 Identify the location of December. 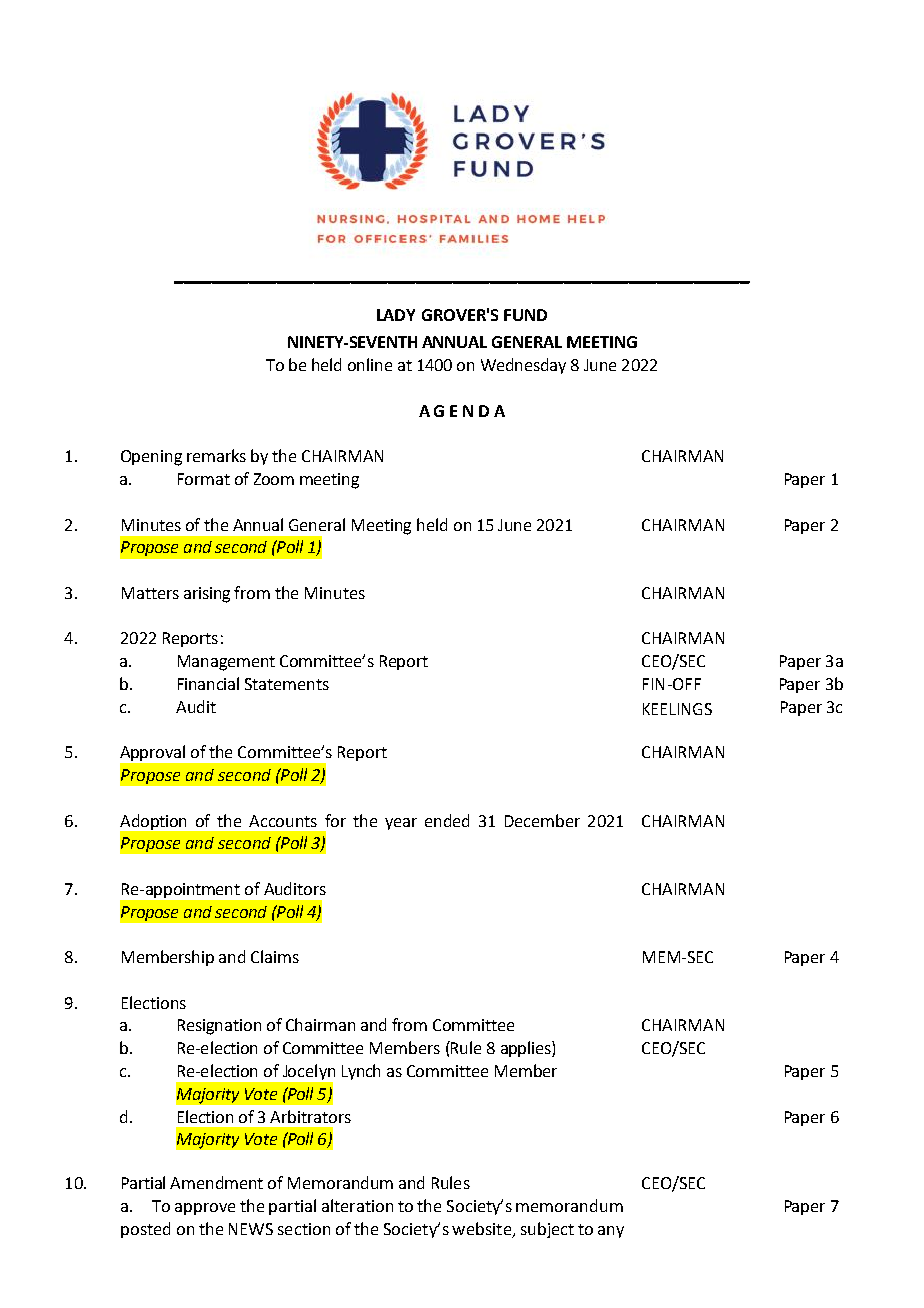
(542, 820).
